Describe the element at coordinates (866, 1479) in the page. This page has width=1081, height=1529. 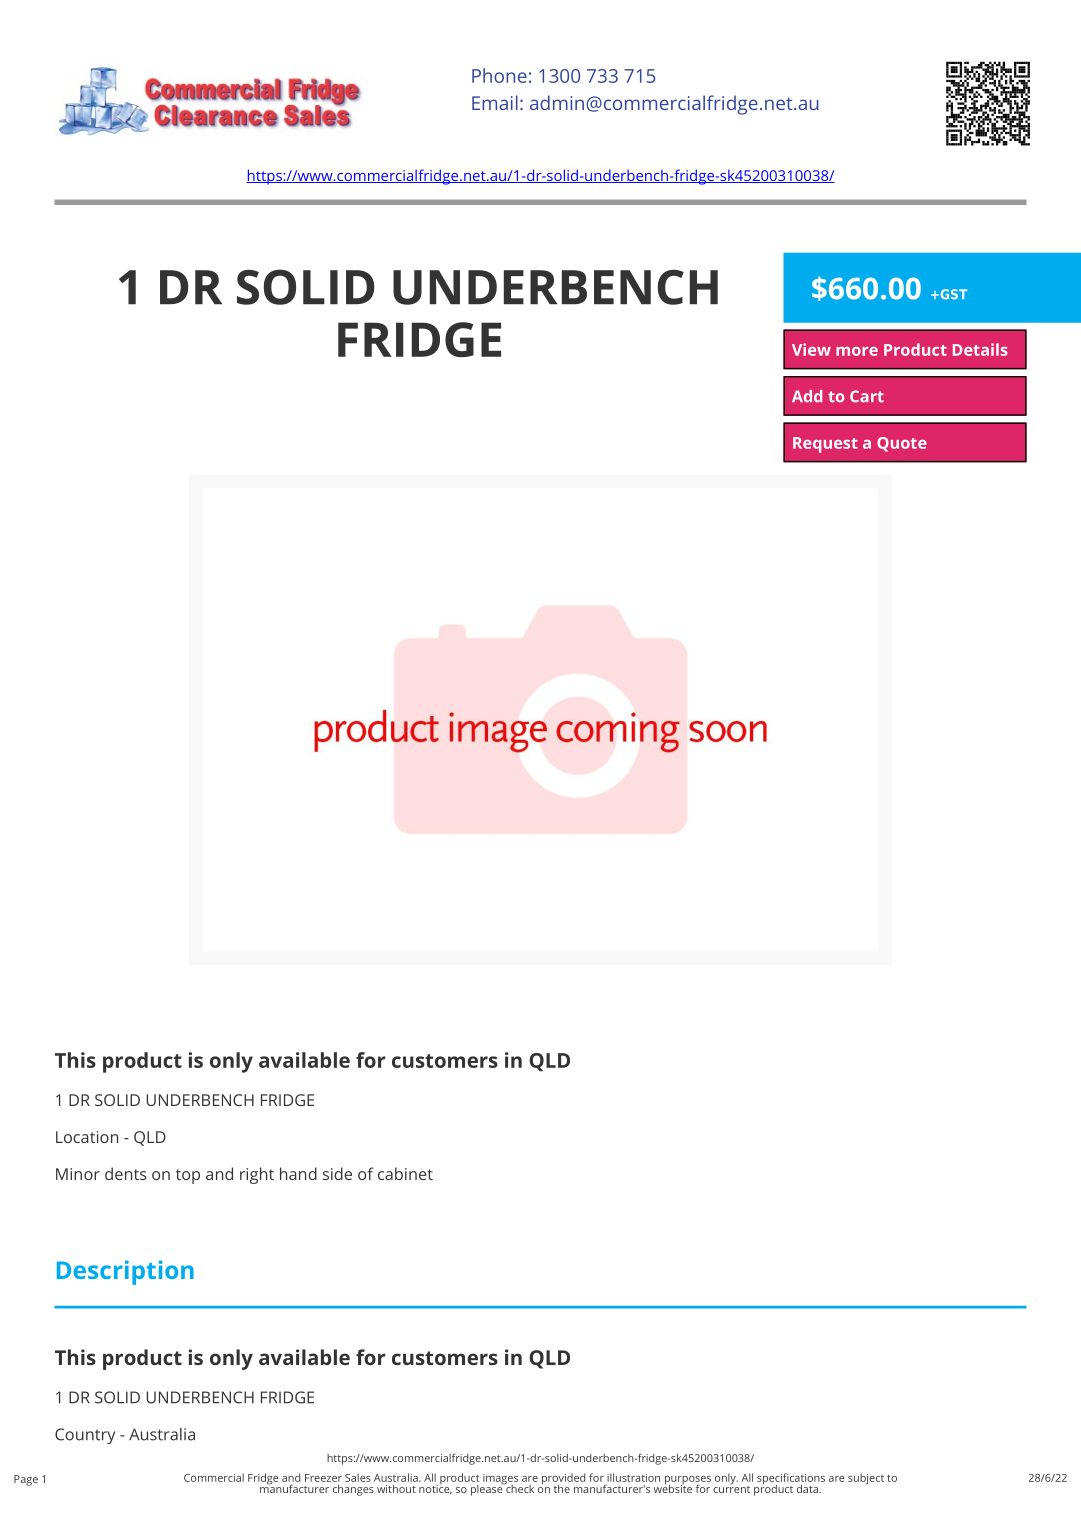
I see `subject` at that location.
